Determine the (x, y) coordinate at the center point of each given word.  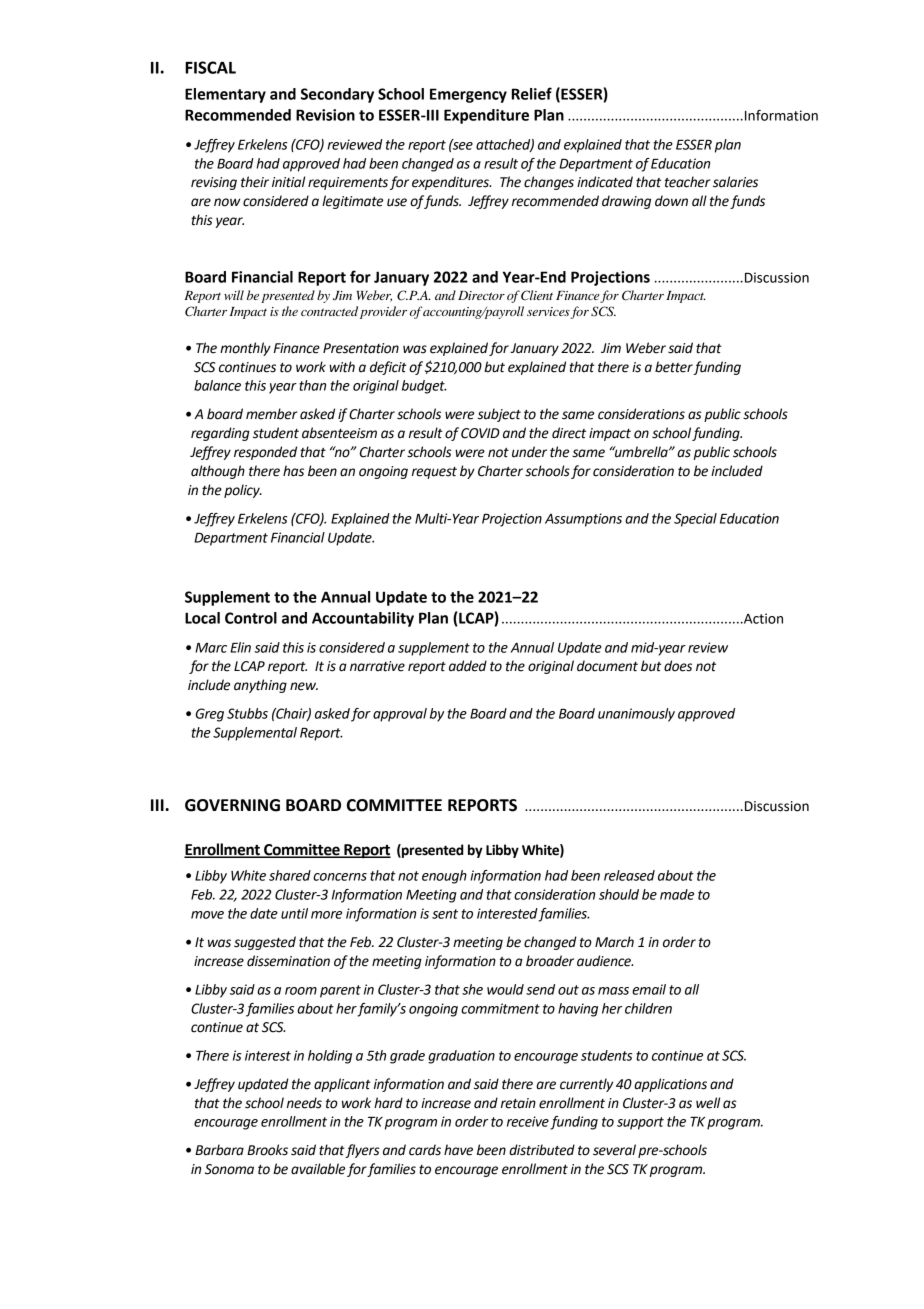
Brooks (267, 1150)
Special (695, 520)
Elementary (225, 95)
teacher (688, 182)
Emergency (468, 95)
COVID (480, 433)
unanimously (636, 715)
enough (444, 877)
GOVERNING (232, 805)
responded (265, 453)
